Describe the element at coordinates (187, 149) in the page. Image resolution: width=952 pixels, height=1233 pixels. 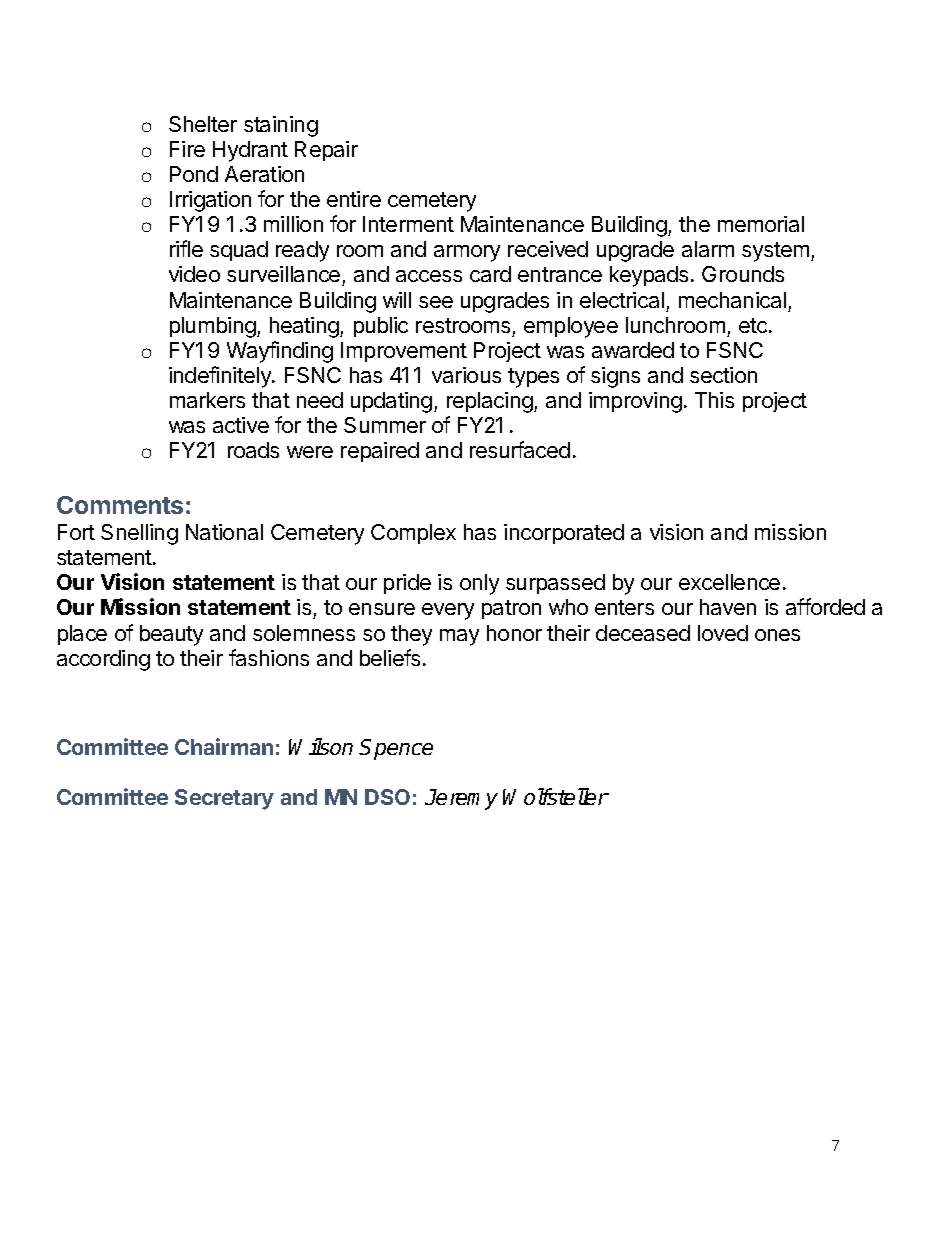
I see `Fire` at that location.
